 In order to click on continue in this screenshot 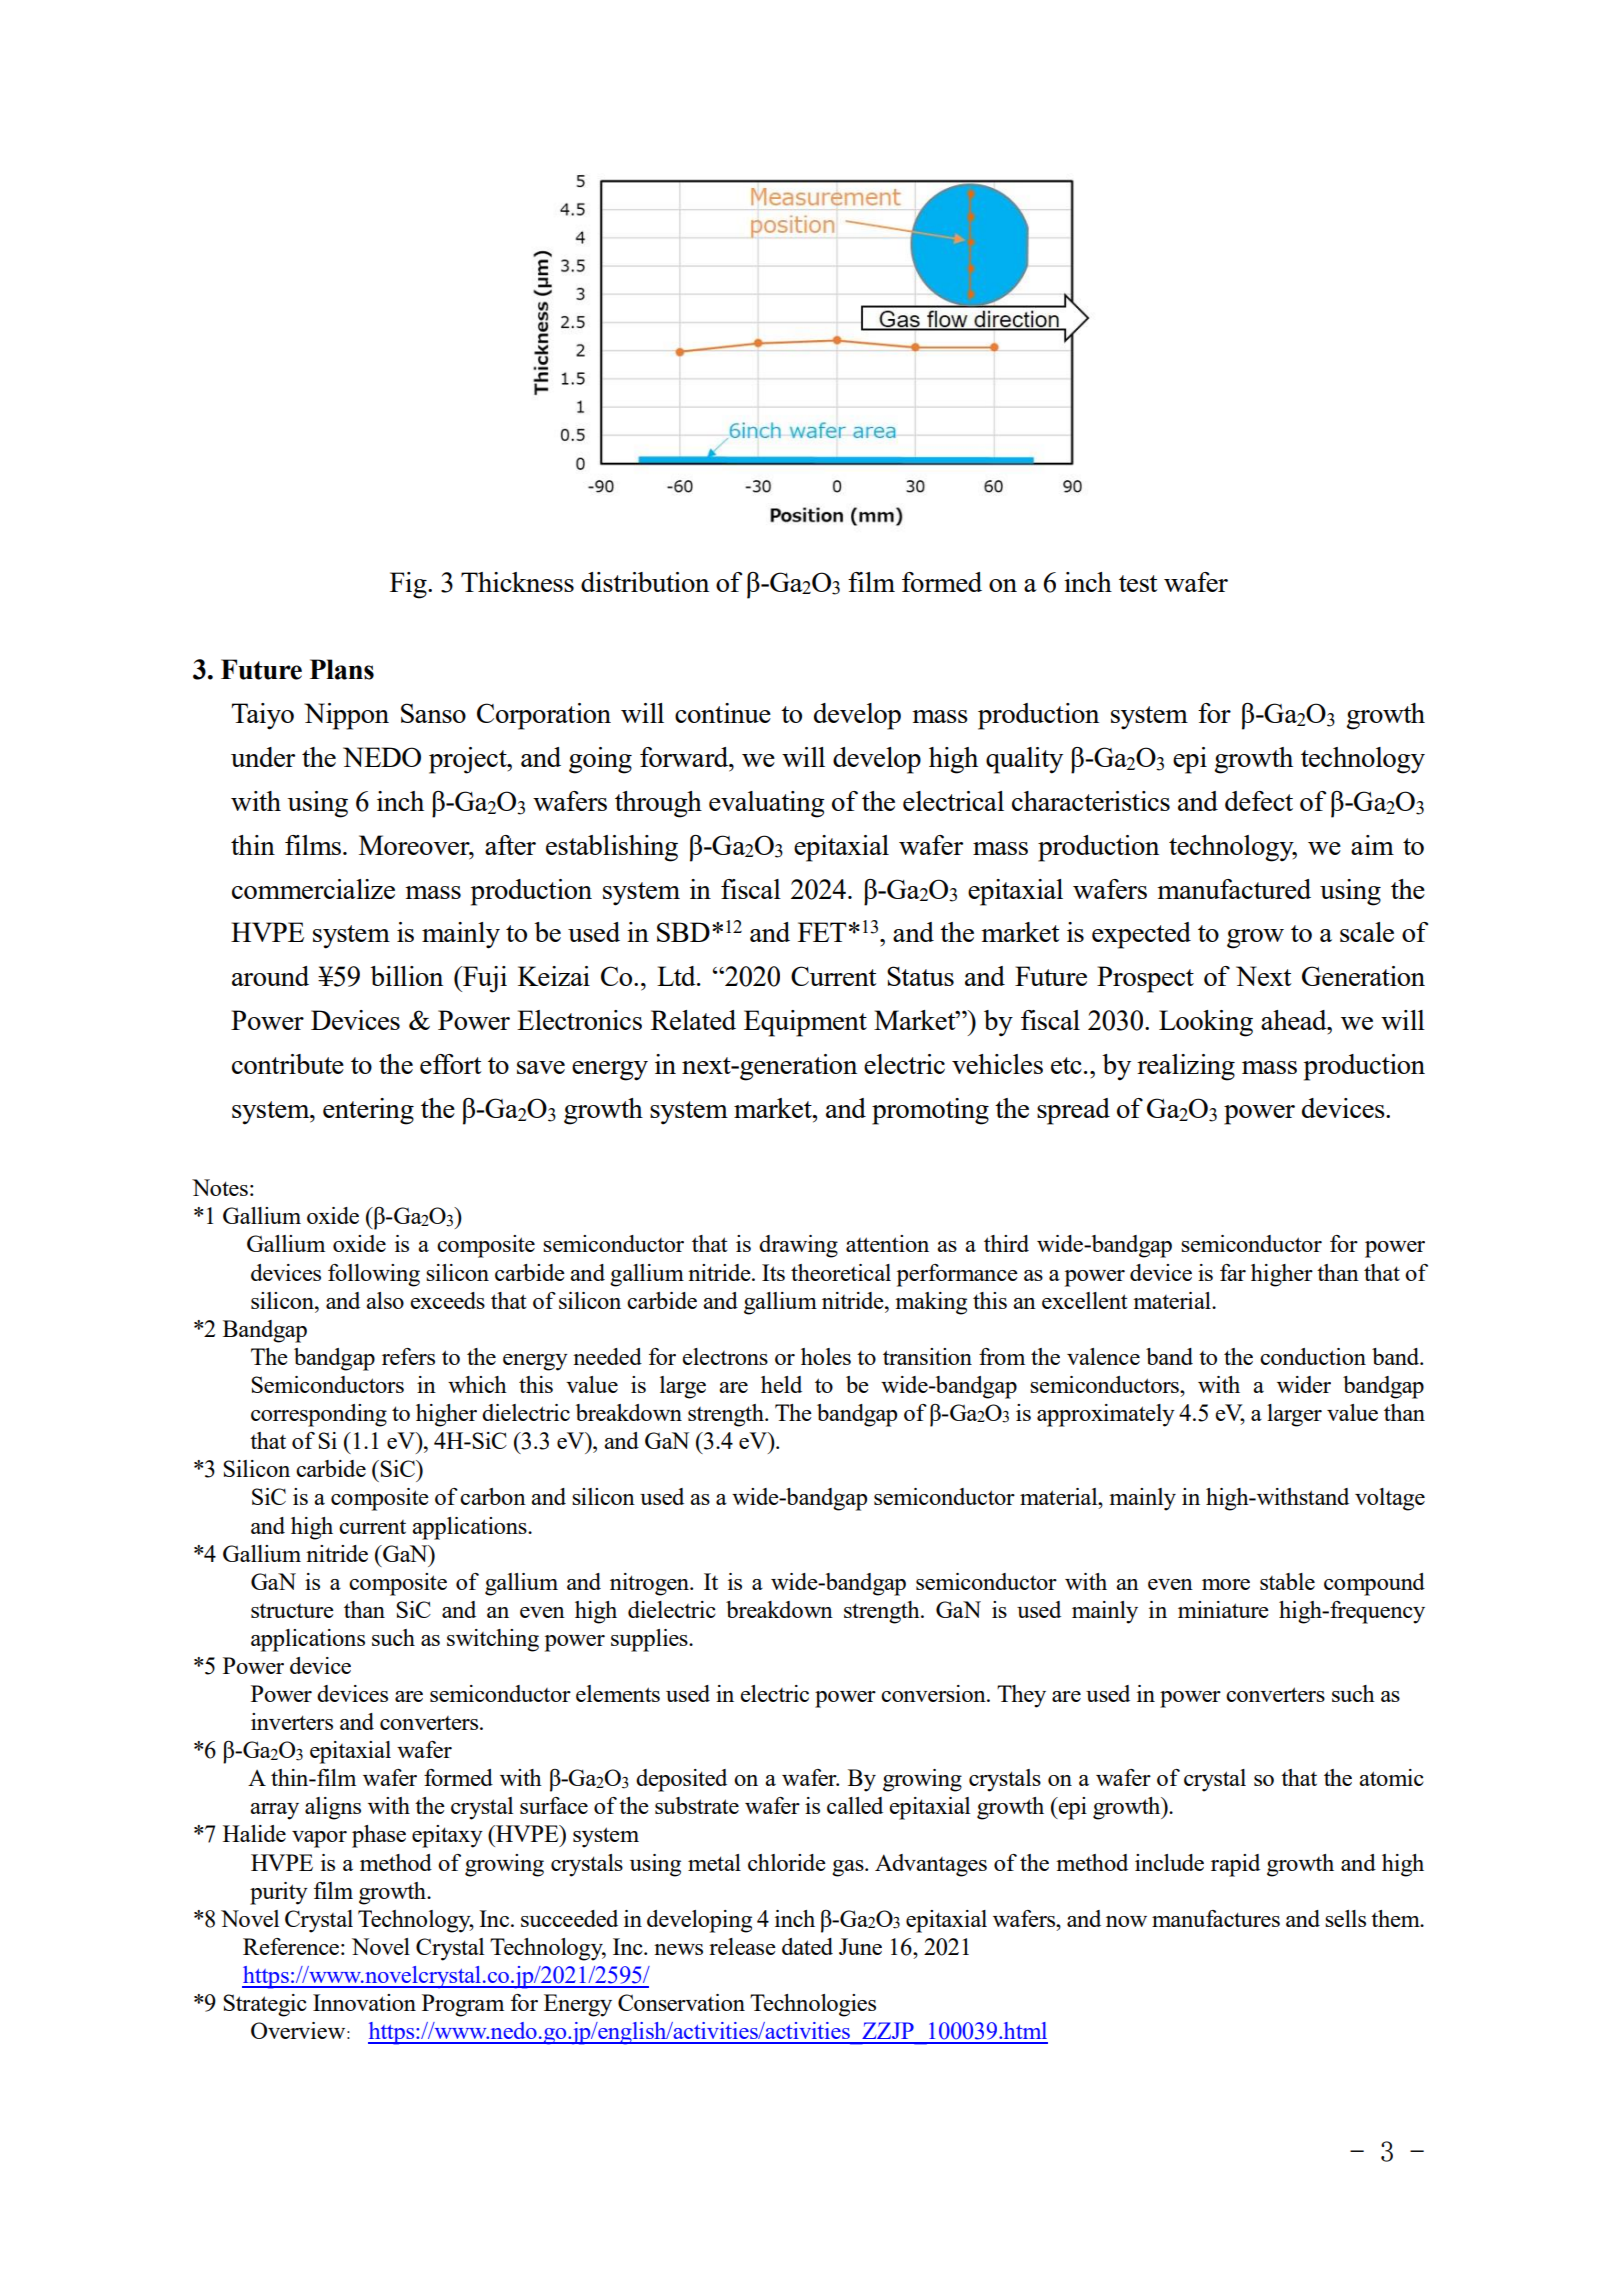, I will do `click(723, 713)`.
